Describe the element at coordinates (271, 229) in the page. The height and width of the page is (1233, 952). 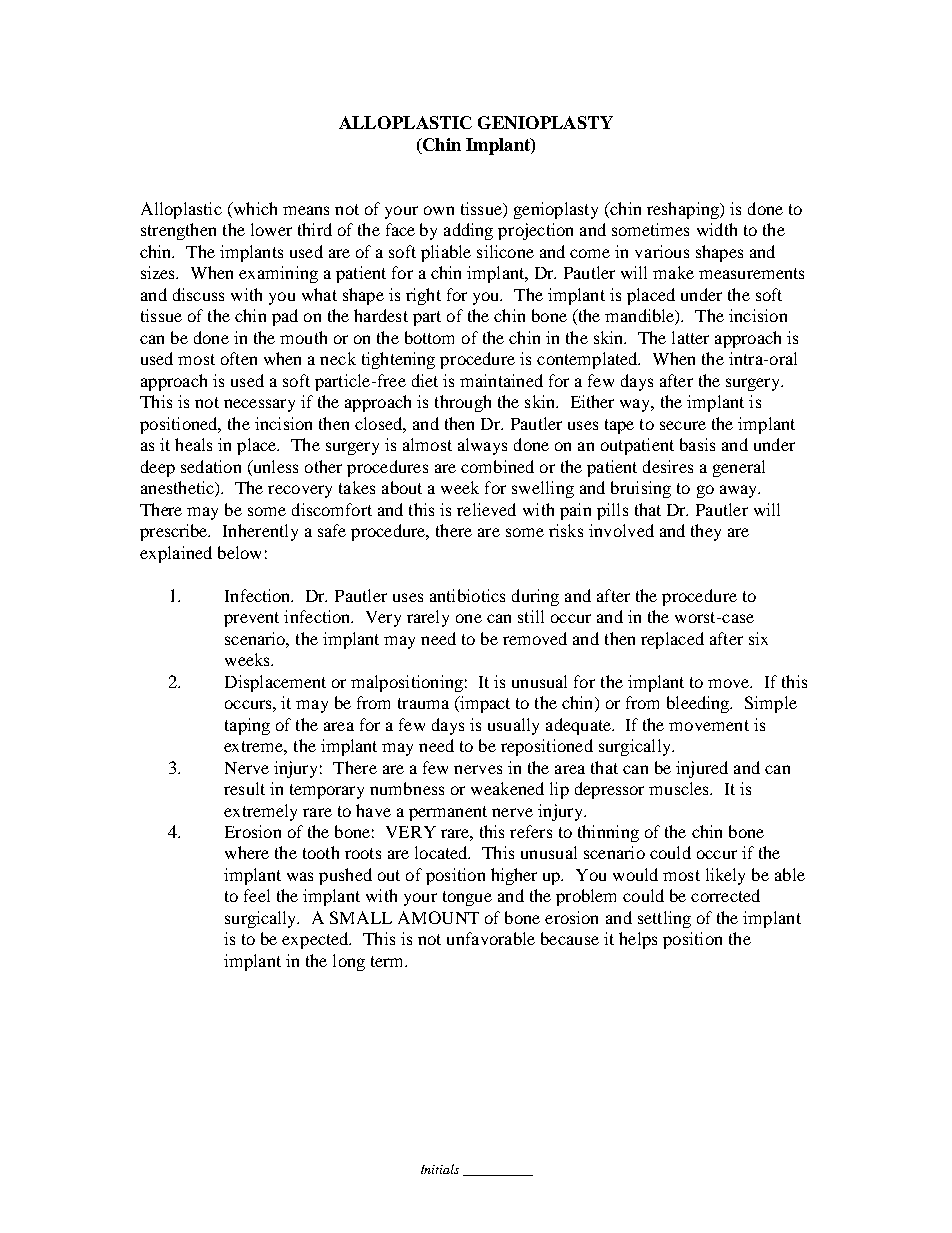
I see `lower` at that location.
